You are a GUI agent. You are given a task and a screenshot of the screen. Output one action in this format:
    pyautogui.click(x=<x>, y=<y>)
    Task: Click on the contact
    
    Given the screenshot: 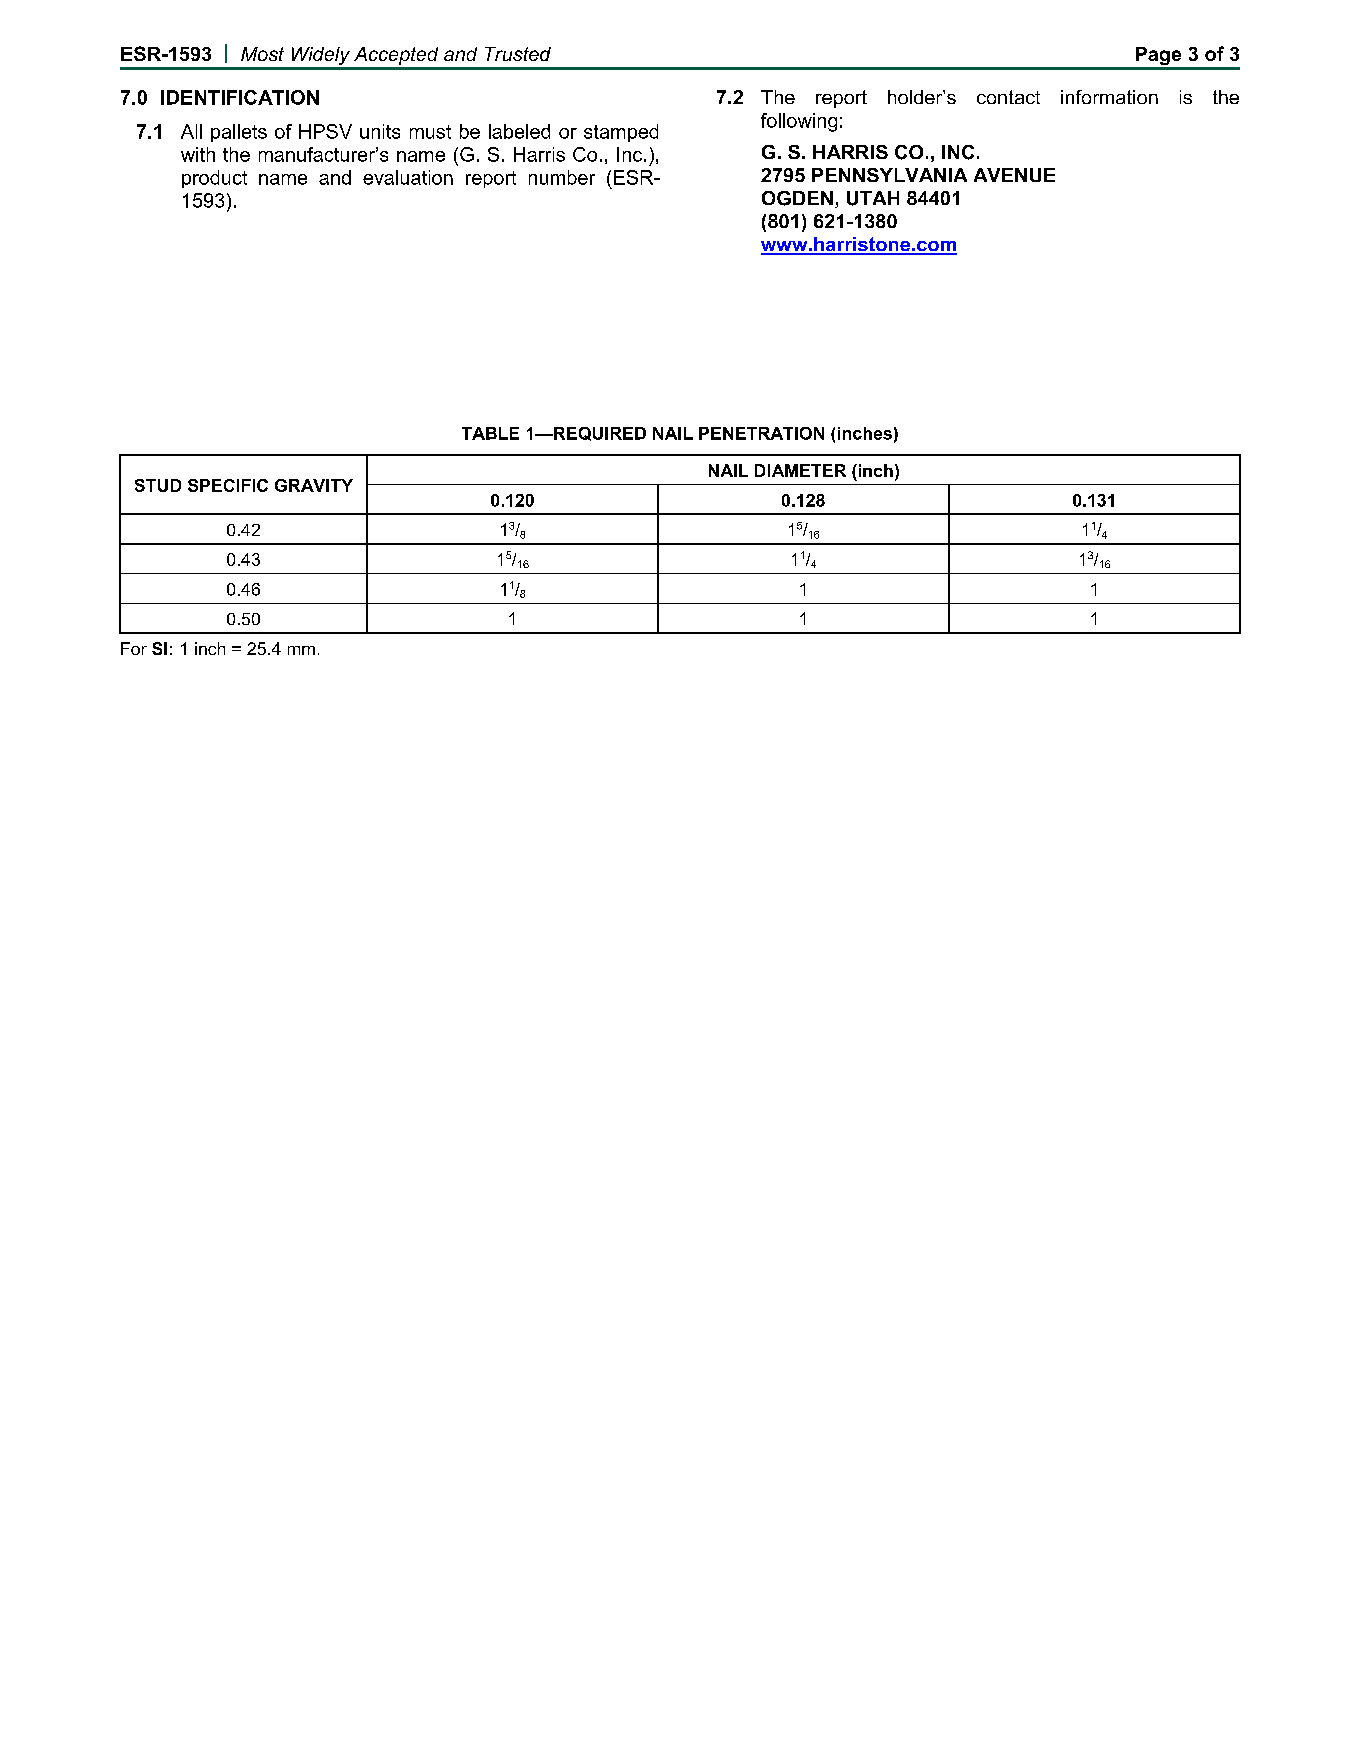 What is the action you would take?
    pyautogui.click(x=1008, y=97)
